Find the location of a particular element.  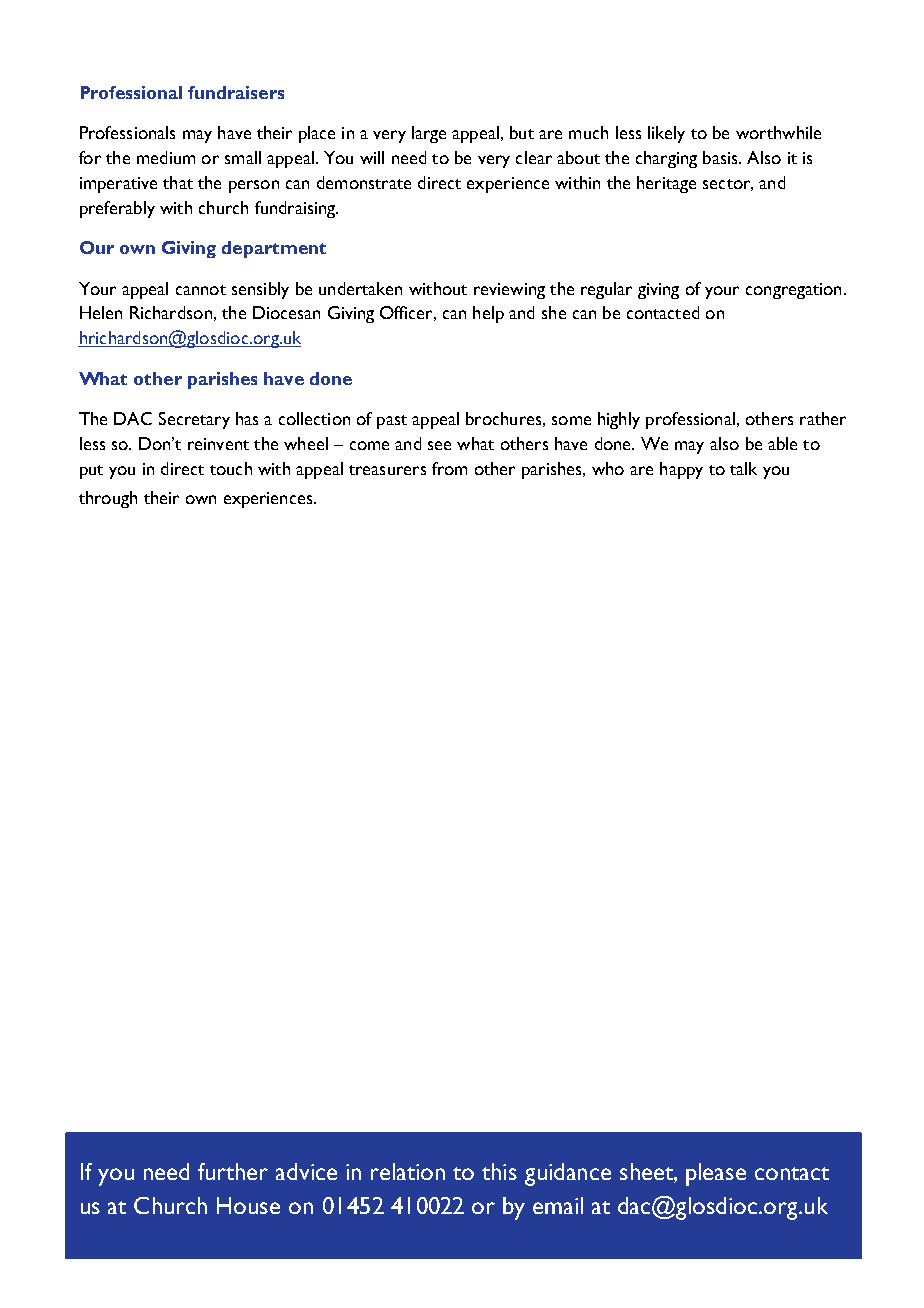

medium is located at coordinates (166, 157).
